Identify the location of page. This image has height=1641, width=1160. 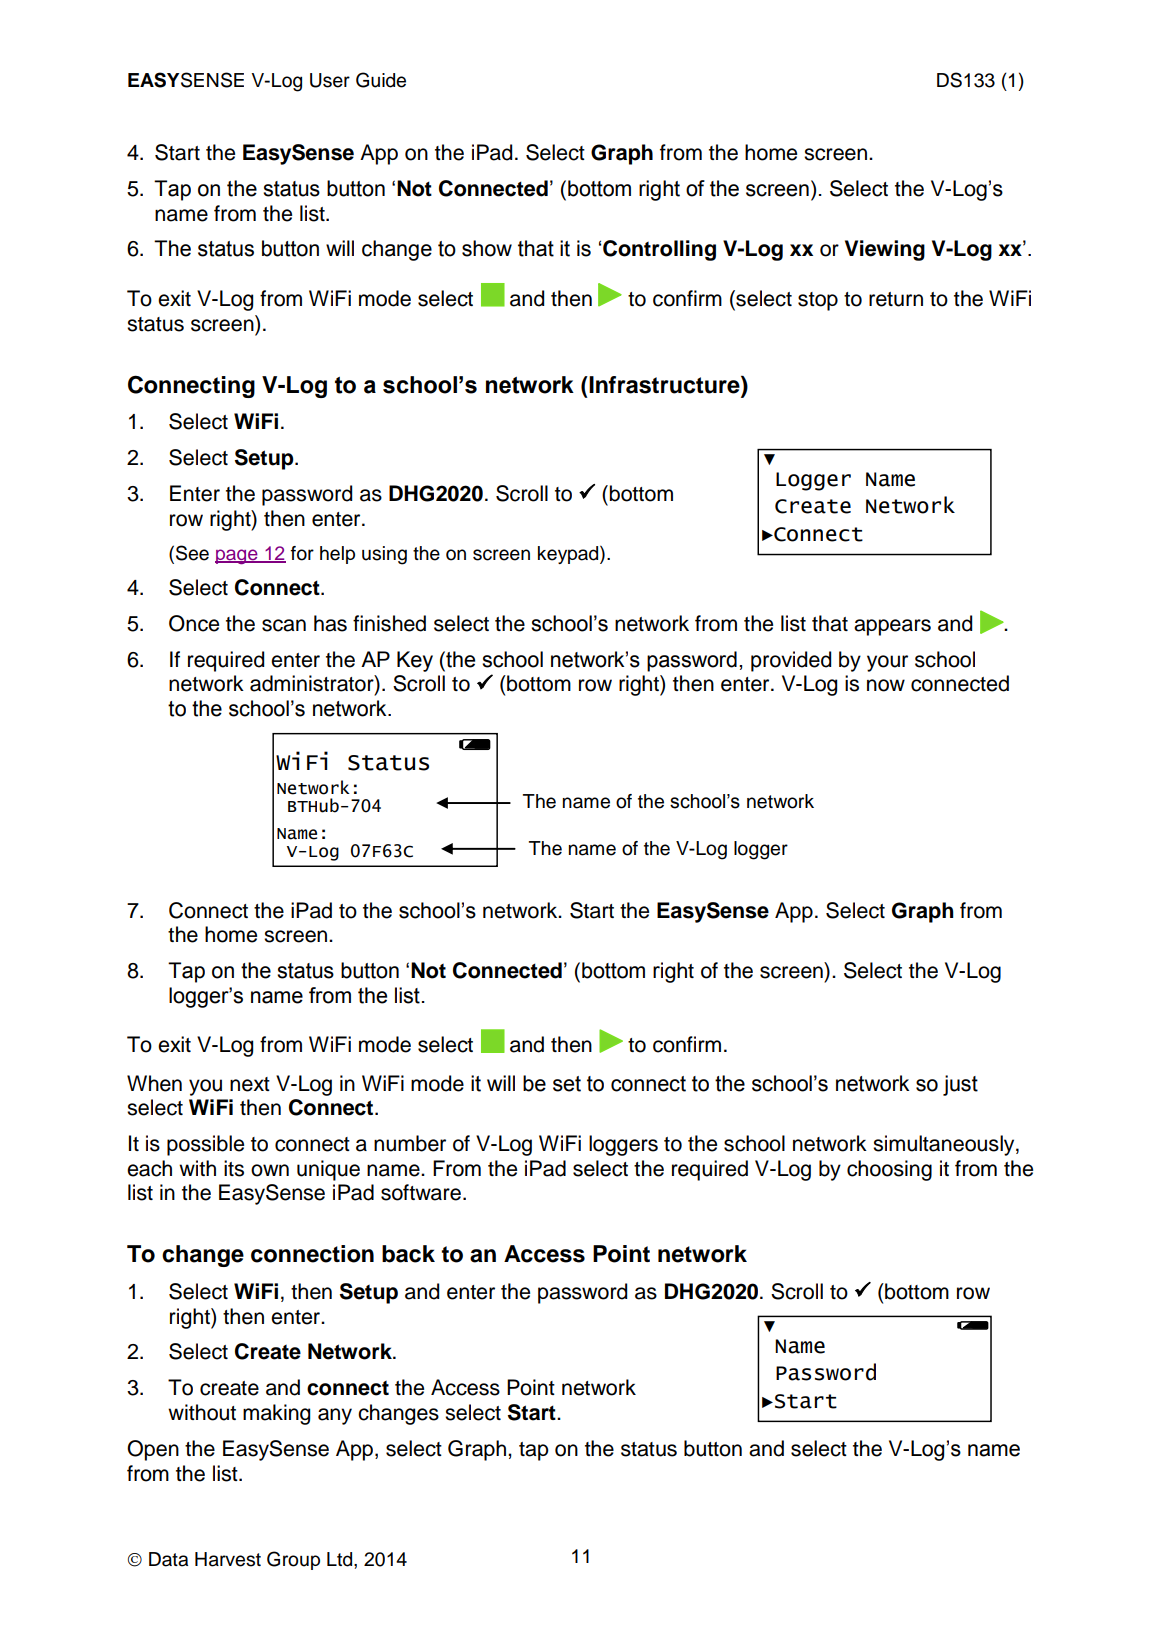
(237, 556).
